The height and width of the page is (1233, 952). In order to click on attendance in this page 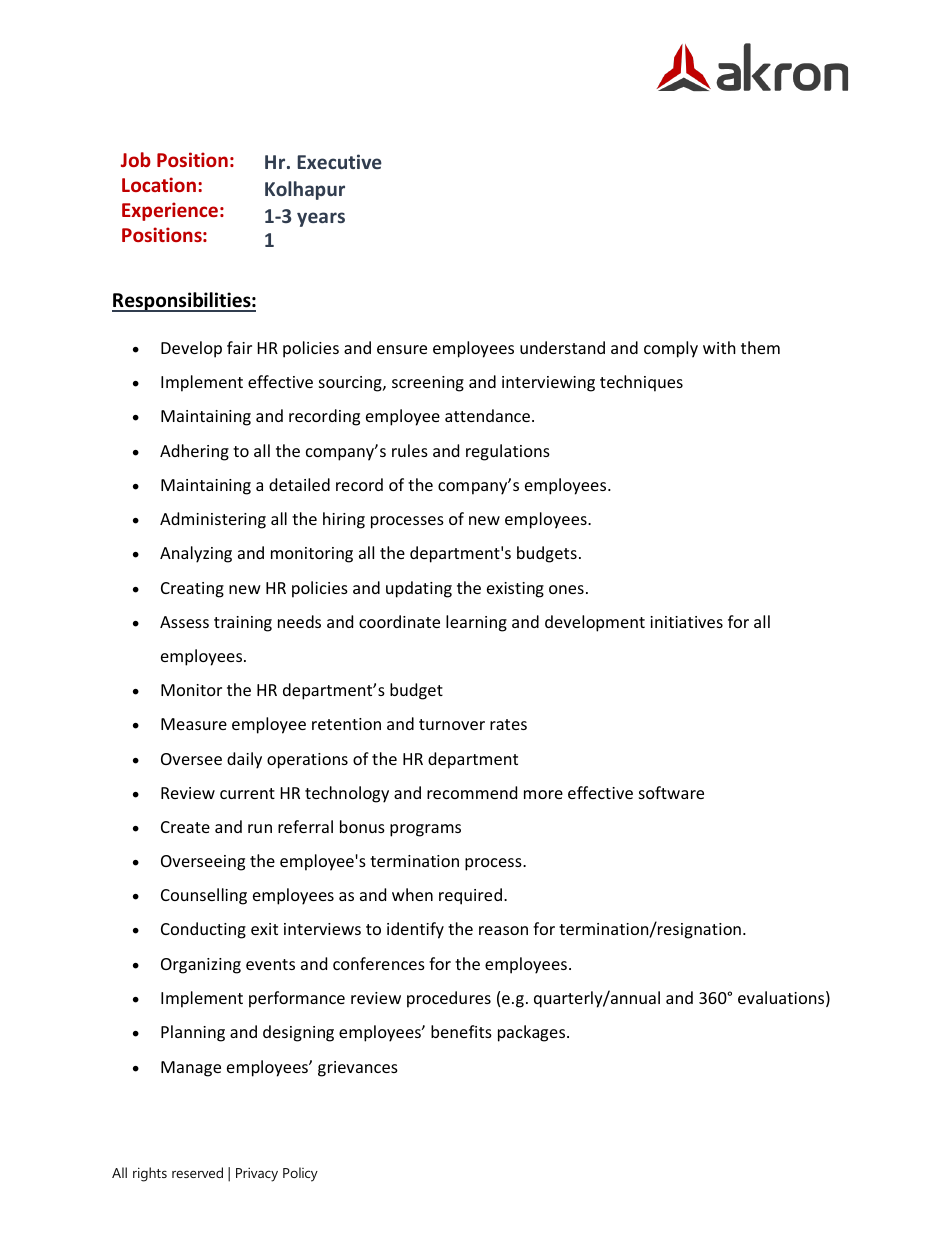, I will do `click(487, 415)`.
